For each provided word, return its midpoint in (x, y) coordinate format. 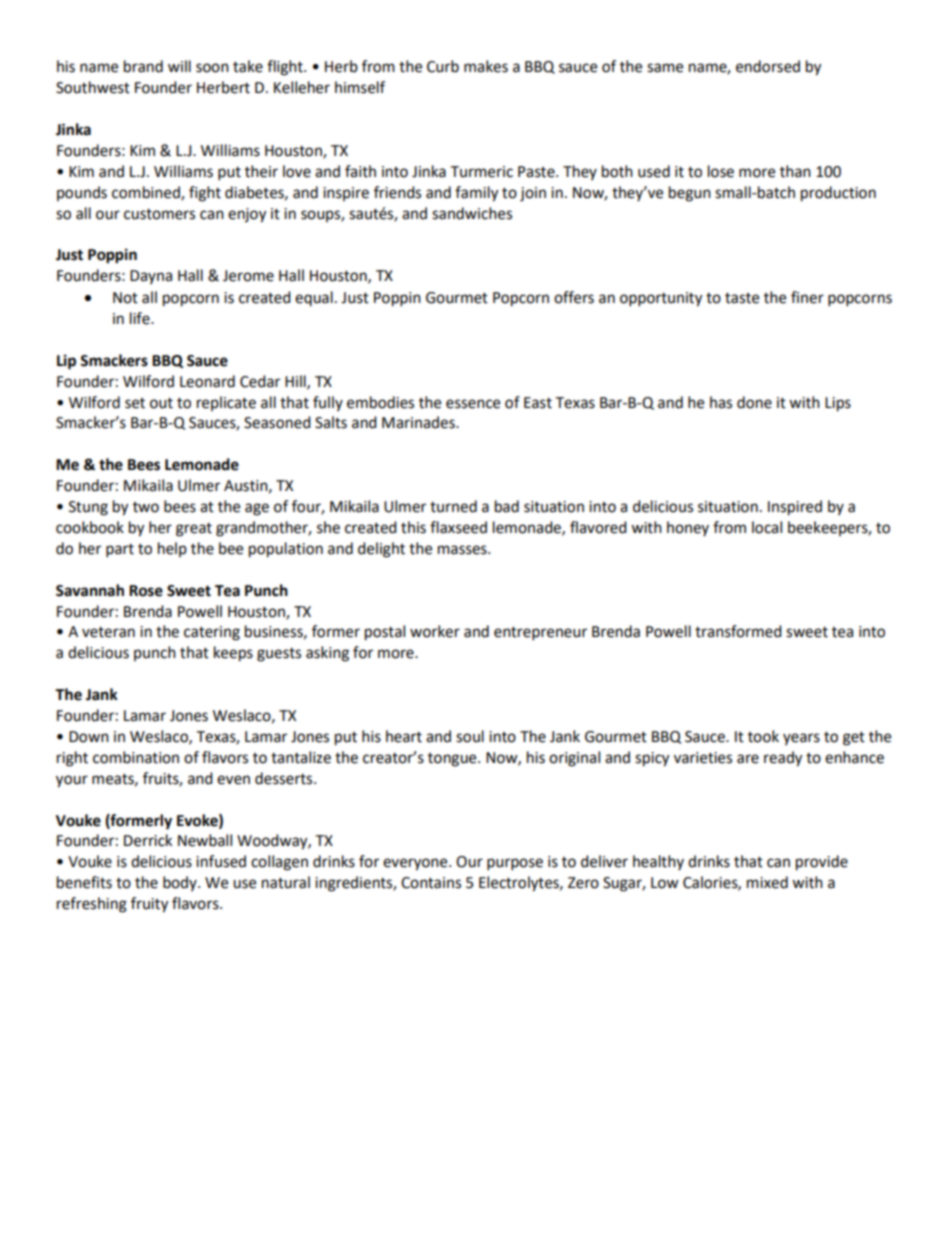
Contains (431, 883)
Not (125, 298)
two (146, 507)
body (181, 883)
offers (574, 297)
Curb (443, 66)
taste (742, 298)
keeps (233, 654)
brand (143, 66)
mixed (767, 882)
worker (435, 631)
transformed (738, 631)
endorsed (768, 66)
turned (453, 506)
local (767, 527)
